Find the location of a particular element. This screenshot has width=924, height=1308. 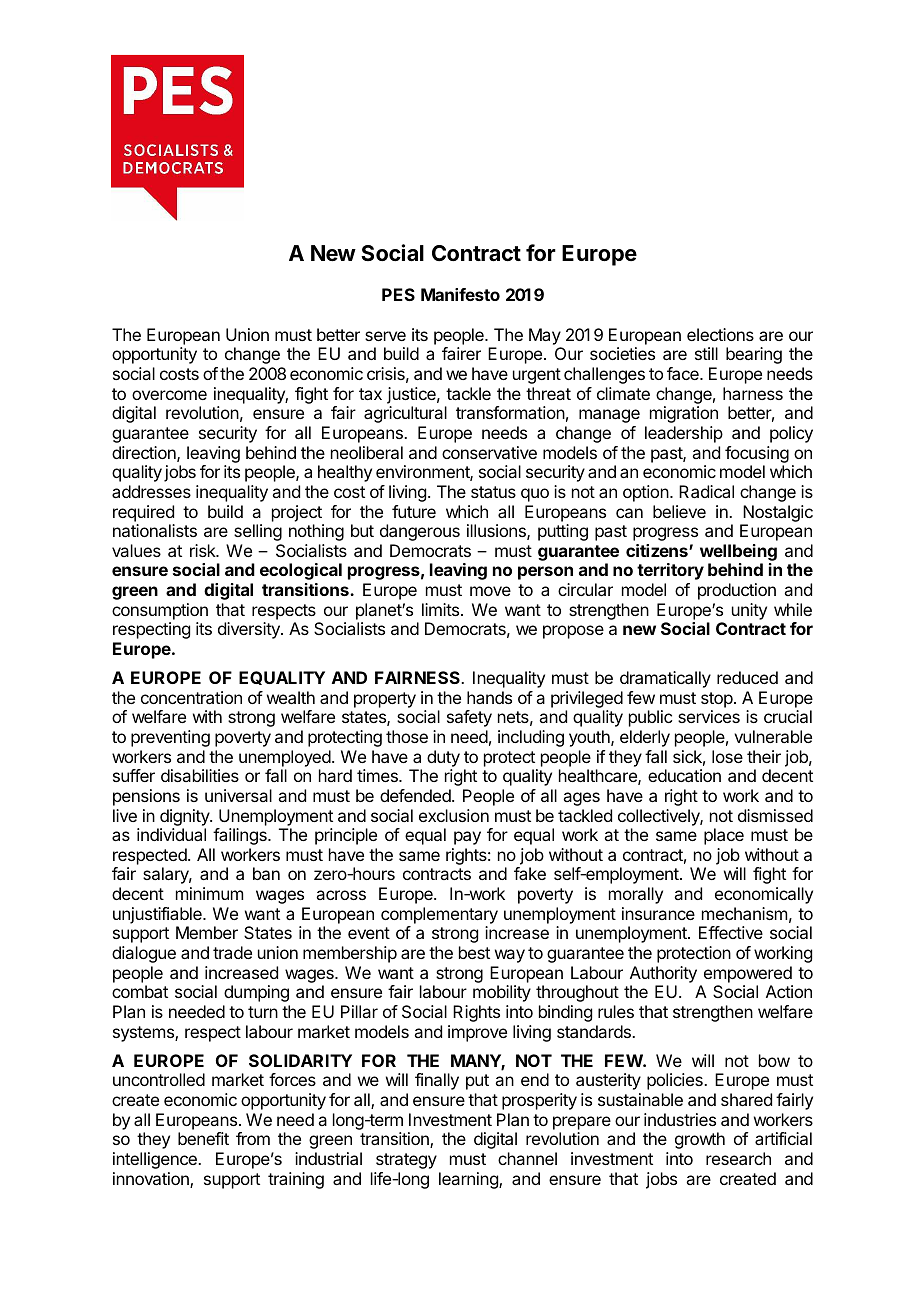

status is located at coordinates (493, 492).
